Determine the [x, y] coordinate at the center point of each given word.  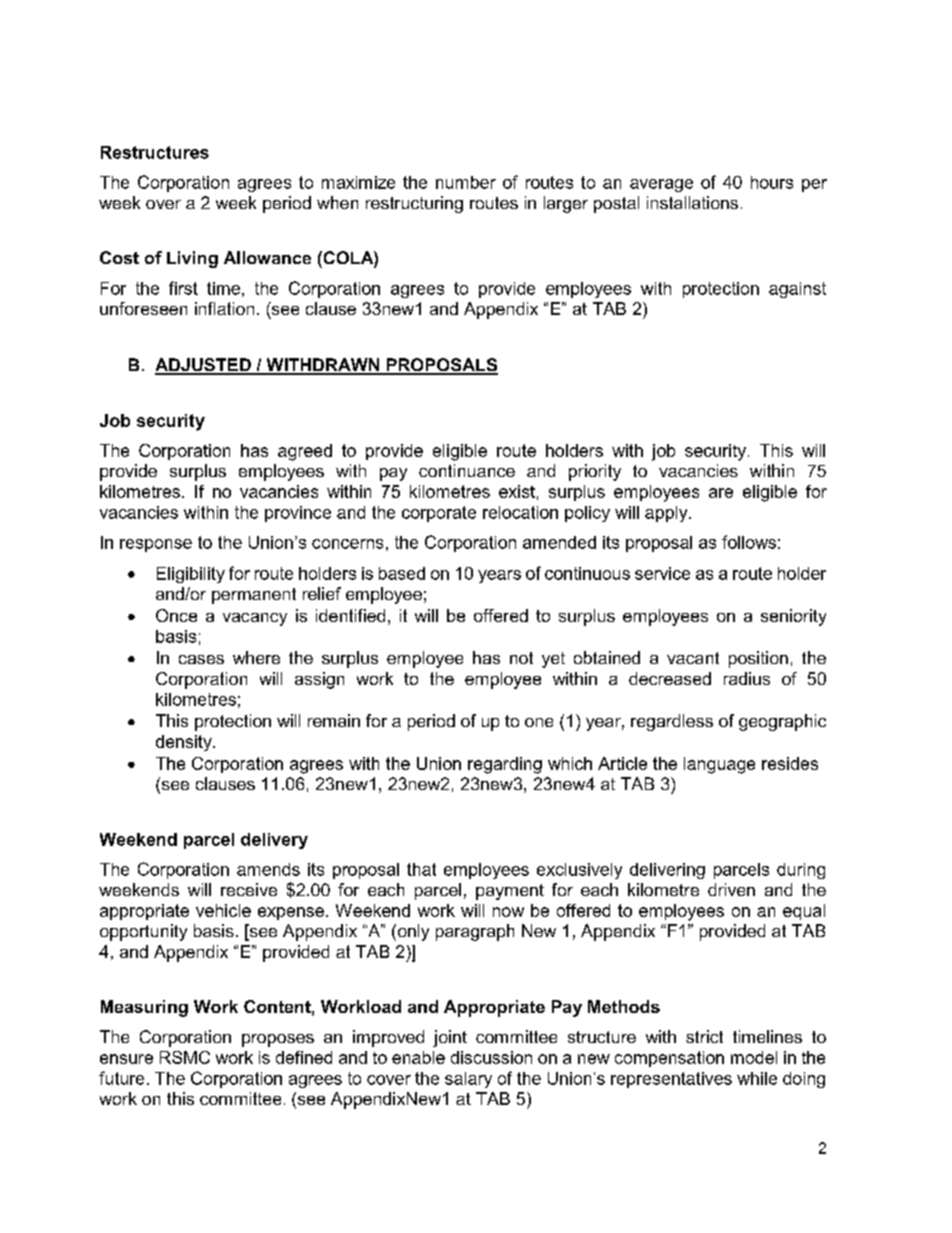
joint [450, 1038]
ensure [126, 1059]
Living [192, 259]
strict [704, 1036]
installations [692, 202]
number [466, 182]
